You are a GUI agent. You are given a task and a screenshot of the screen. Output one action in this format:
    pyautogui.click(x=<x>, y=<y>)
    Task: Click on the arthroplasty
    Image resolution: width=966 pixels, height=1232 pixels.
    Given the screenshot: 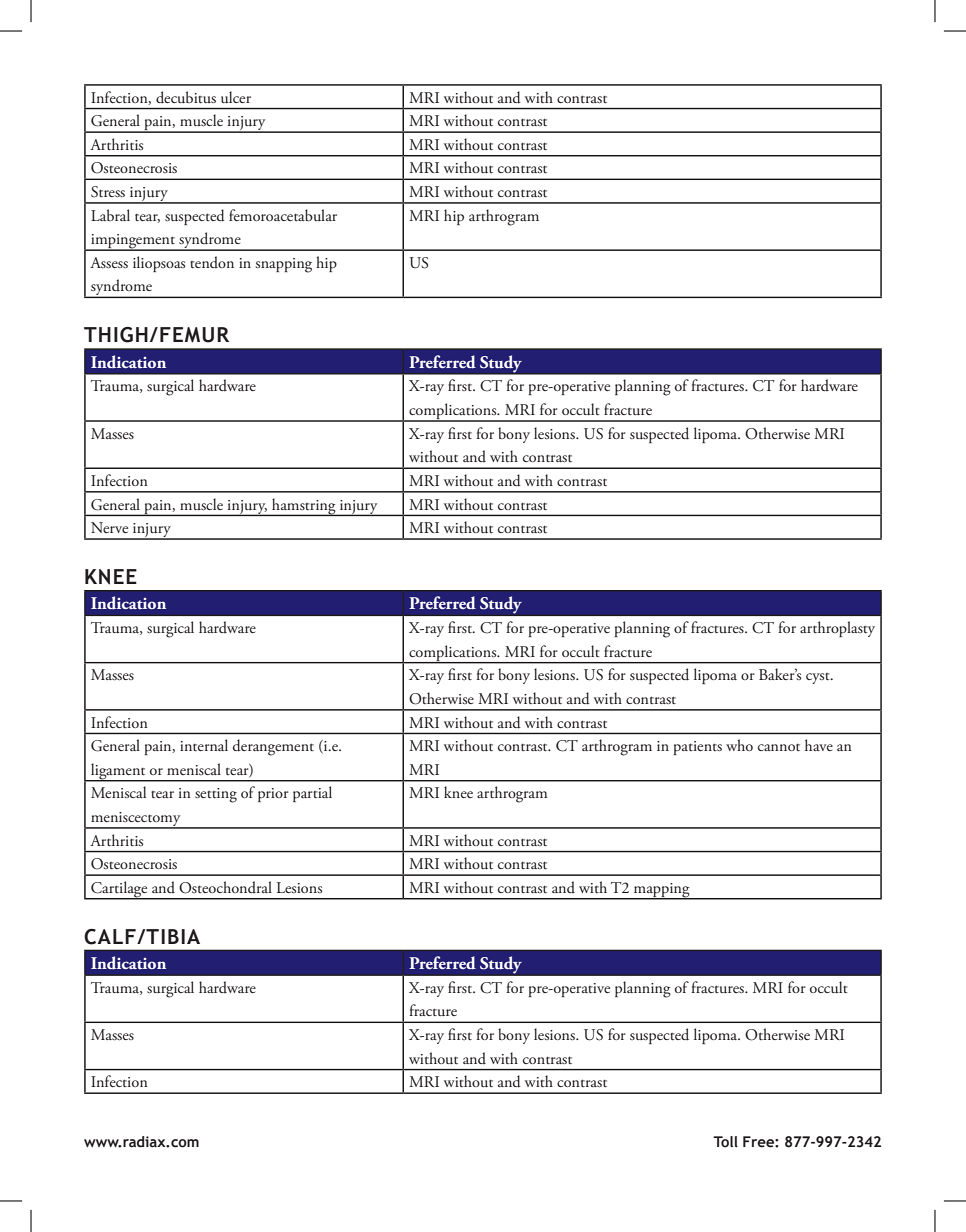 What is the action you would take?
    pyautogui.click(x=837, y=629)
